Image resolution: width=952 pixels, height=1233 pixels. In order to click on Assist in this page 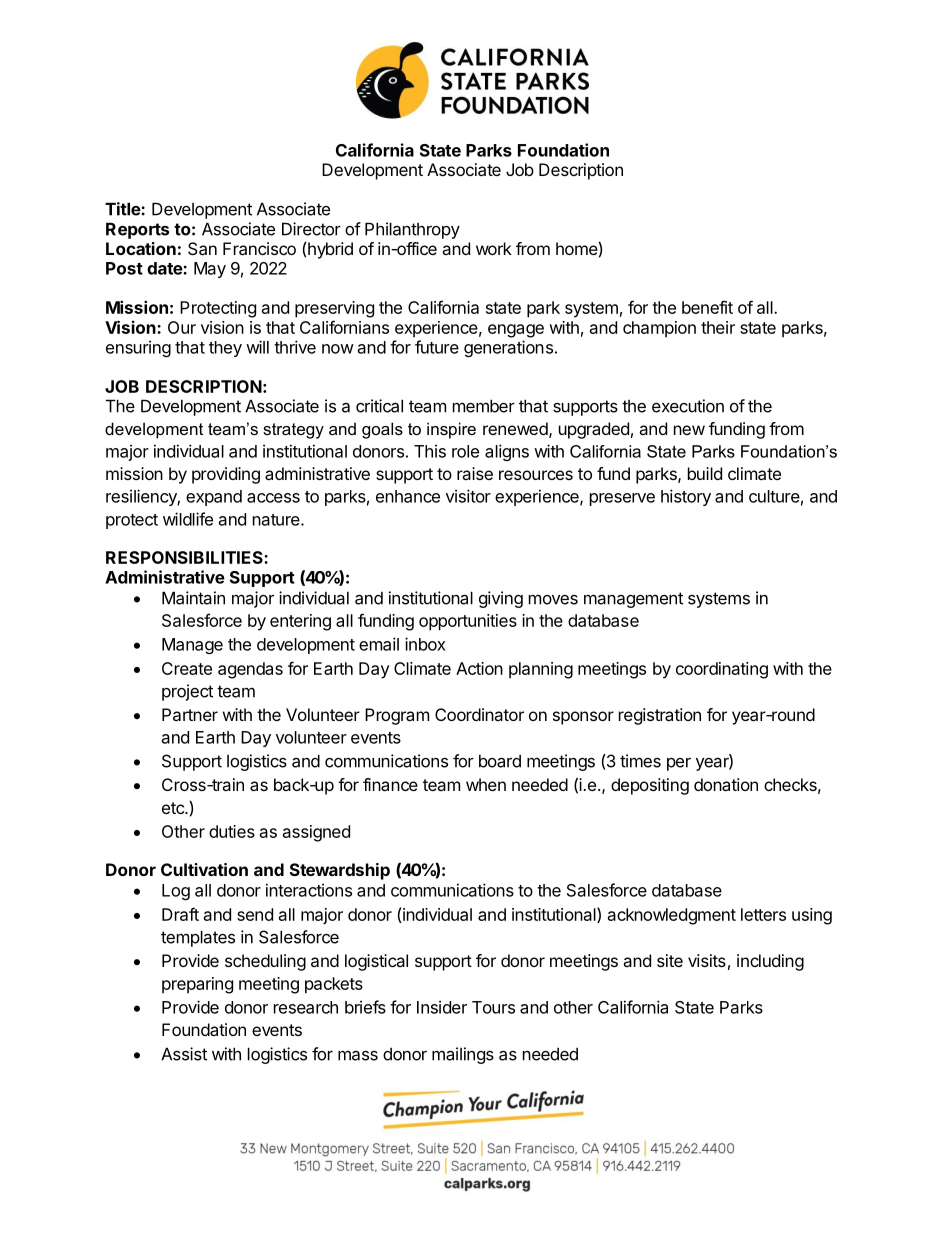, I will do `click(184, 1054)`.
